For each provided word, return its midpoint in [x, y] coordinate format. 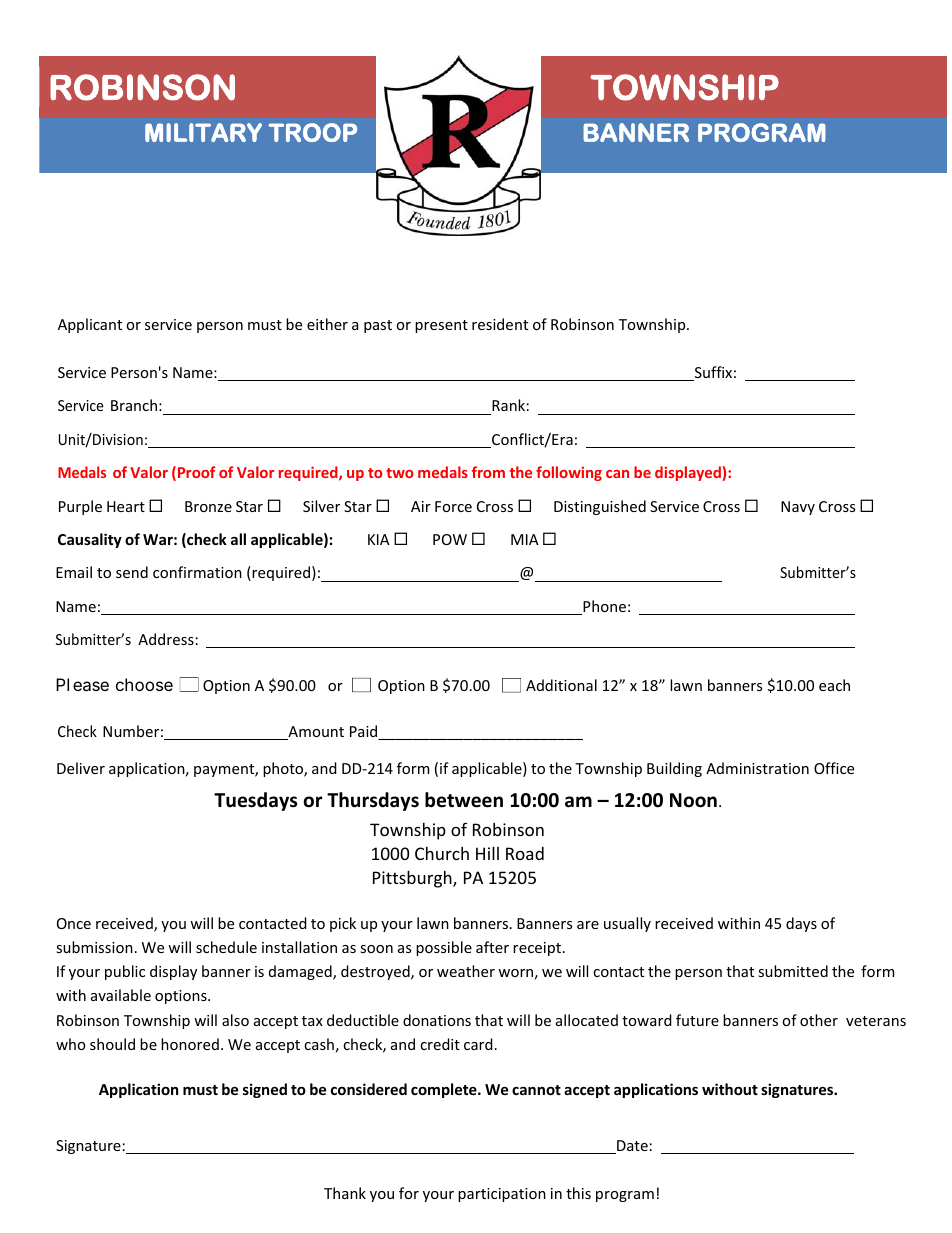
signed [265, 1090]
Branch [134, 405]
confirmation [197, 572]
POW [450, 539]
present [441, 326]
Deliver [81, 768]
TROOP [312, 132]
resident [500, 324]
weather [466, 971]
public [125, 972]
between [464, 800]
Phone [603, 607]
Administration [757, 768]
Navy [798, 508]
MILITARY [203, 132]
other [819, 1020]
